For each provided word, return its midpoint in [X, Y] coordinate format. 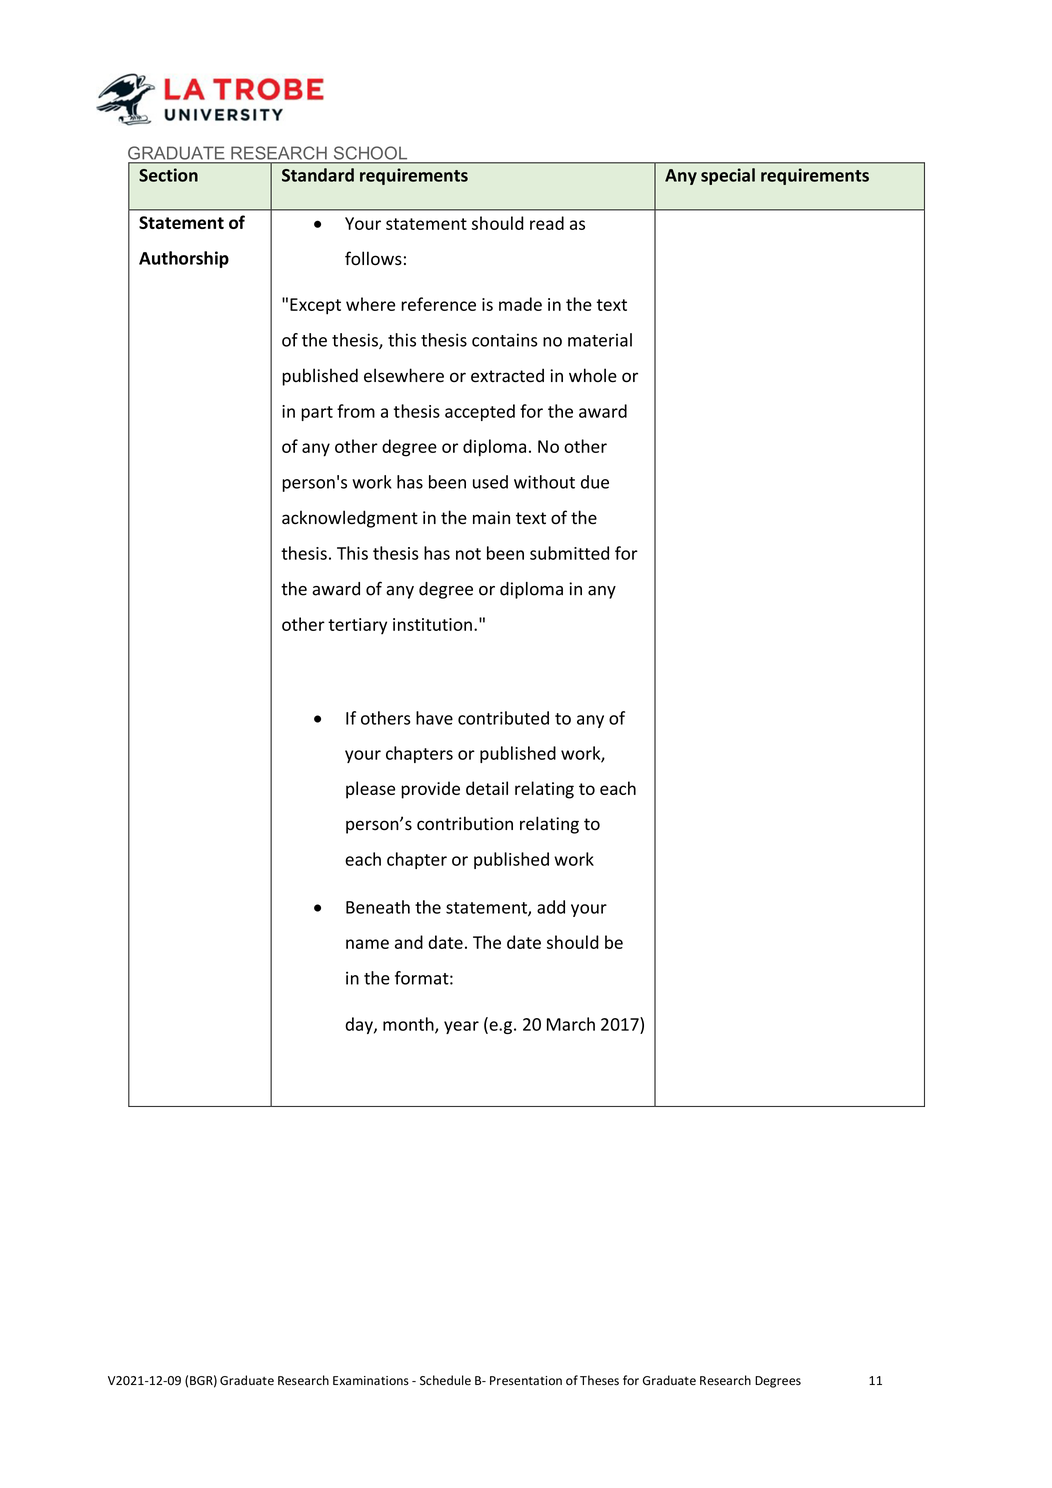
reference [438, 304]
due [595, 482]
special [728, 176]
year [461, 1027]
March [571, 1024]
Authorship [184, 259]
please [370, 790]
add [551, 907]
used [490, 482]
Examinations [371, 1381]
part [317, 413]
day [360, 1025]
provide [430, 790]
